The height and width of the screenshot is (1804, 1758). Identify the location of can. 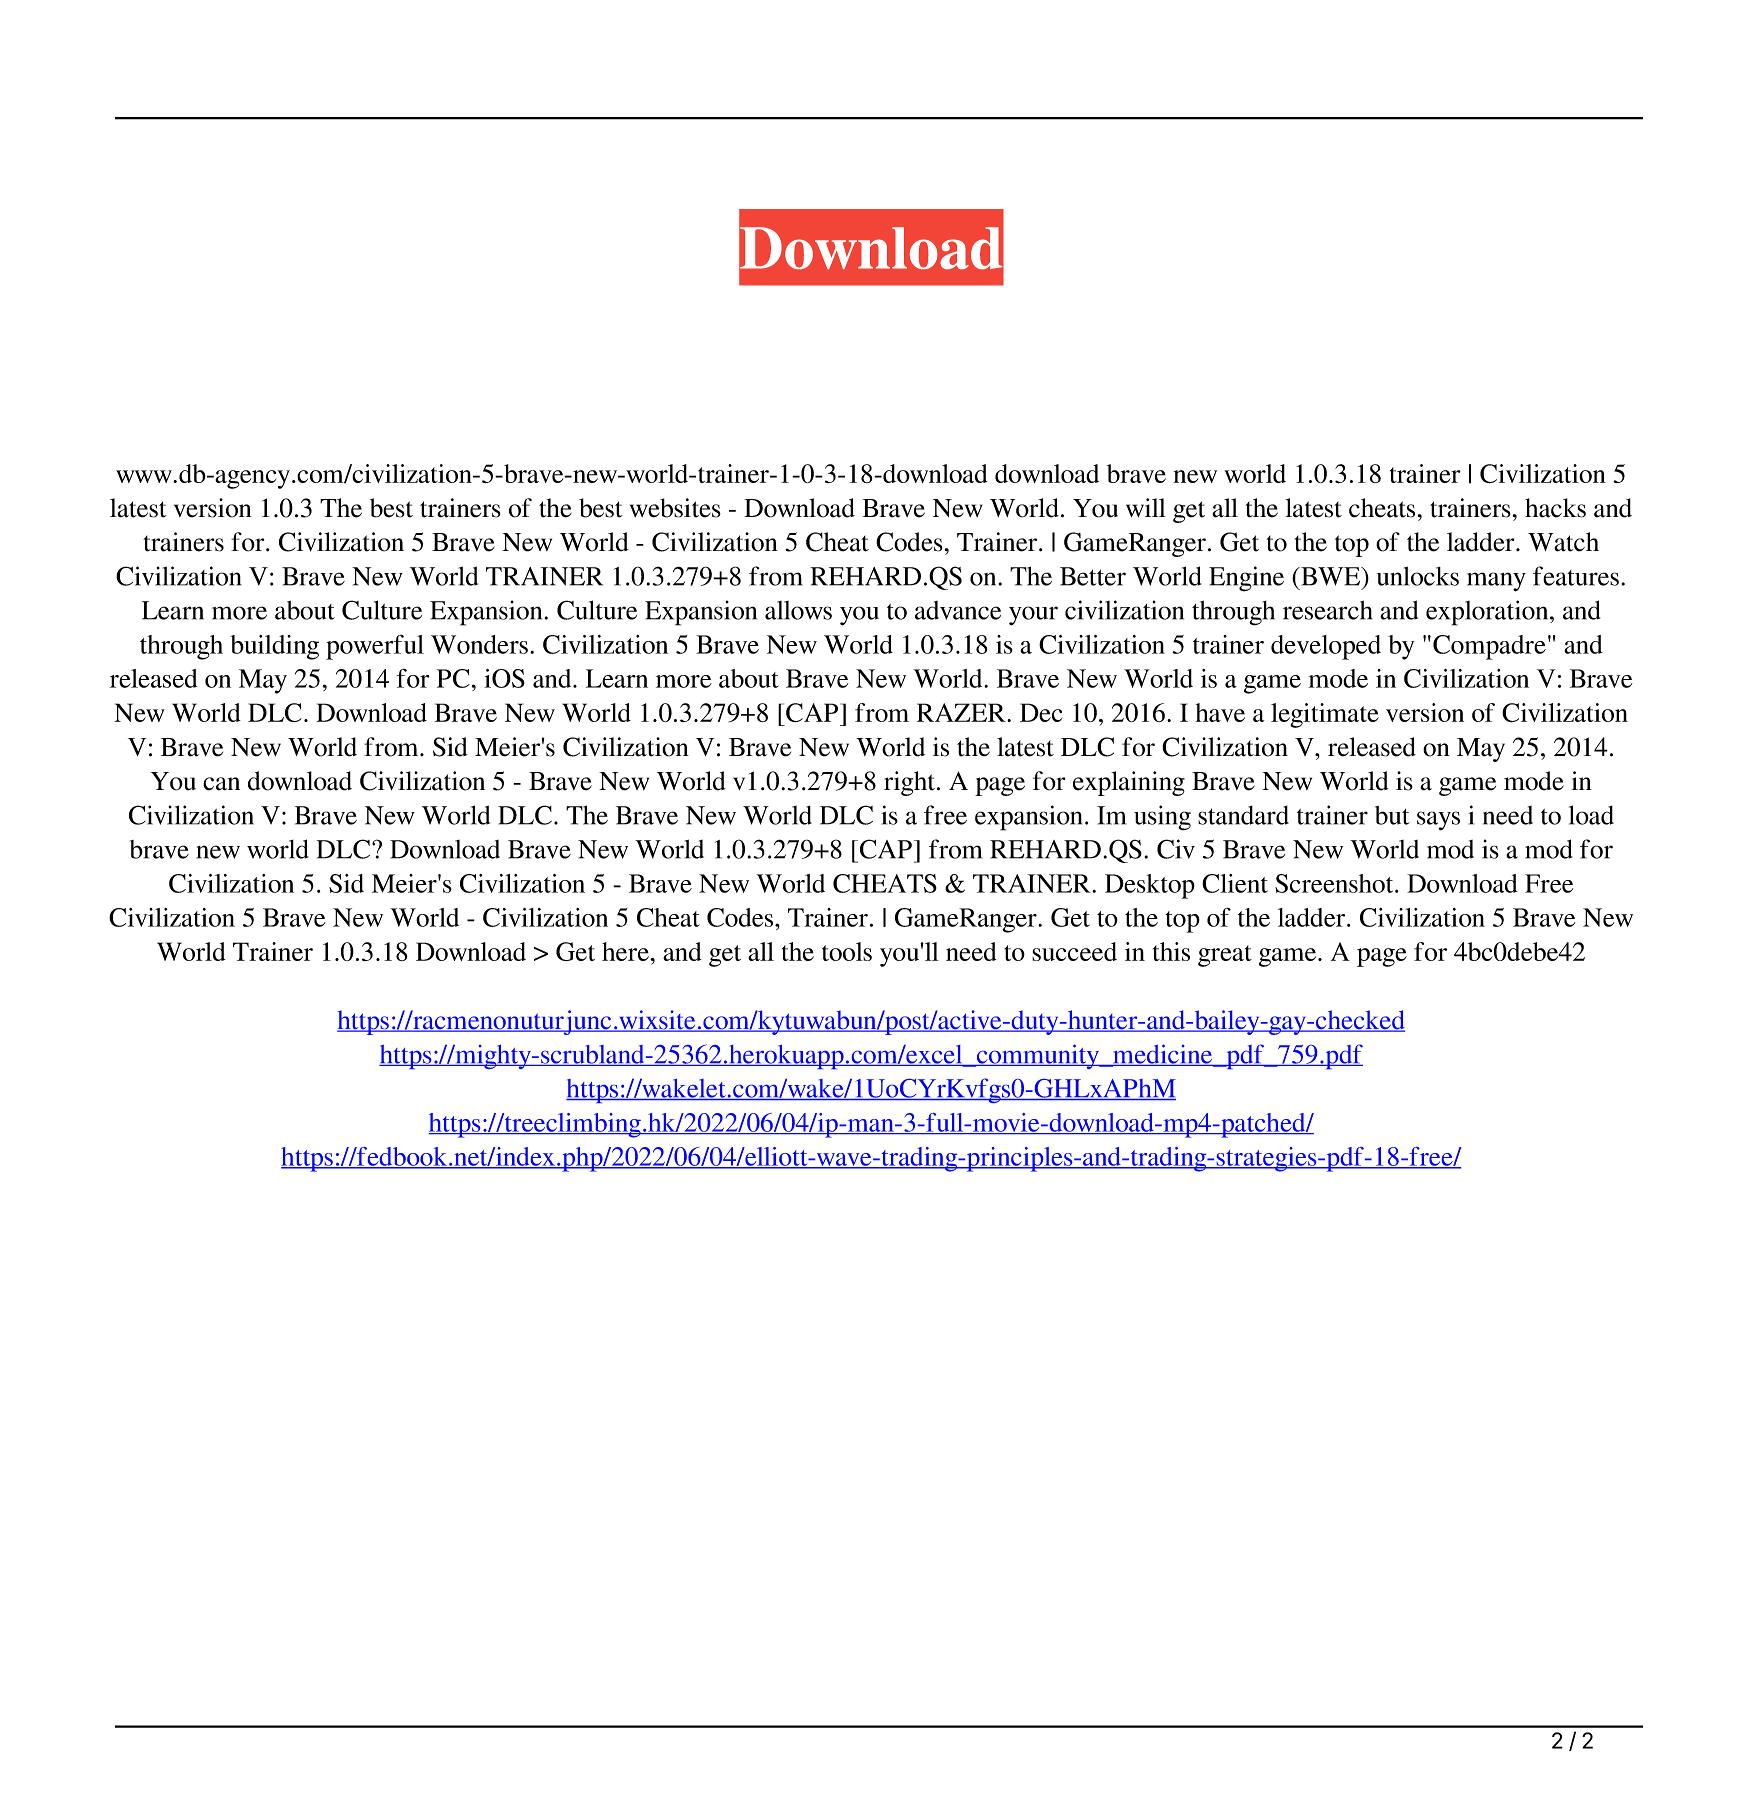
(221, 784).
